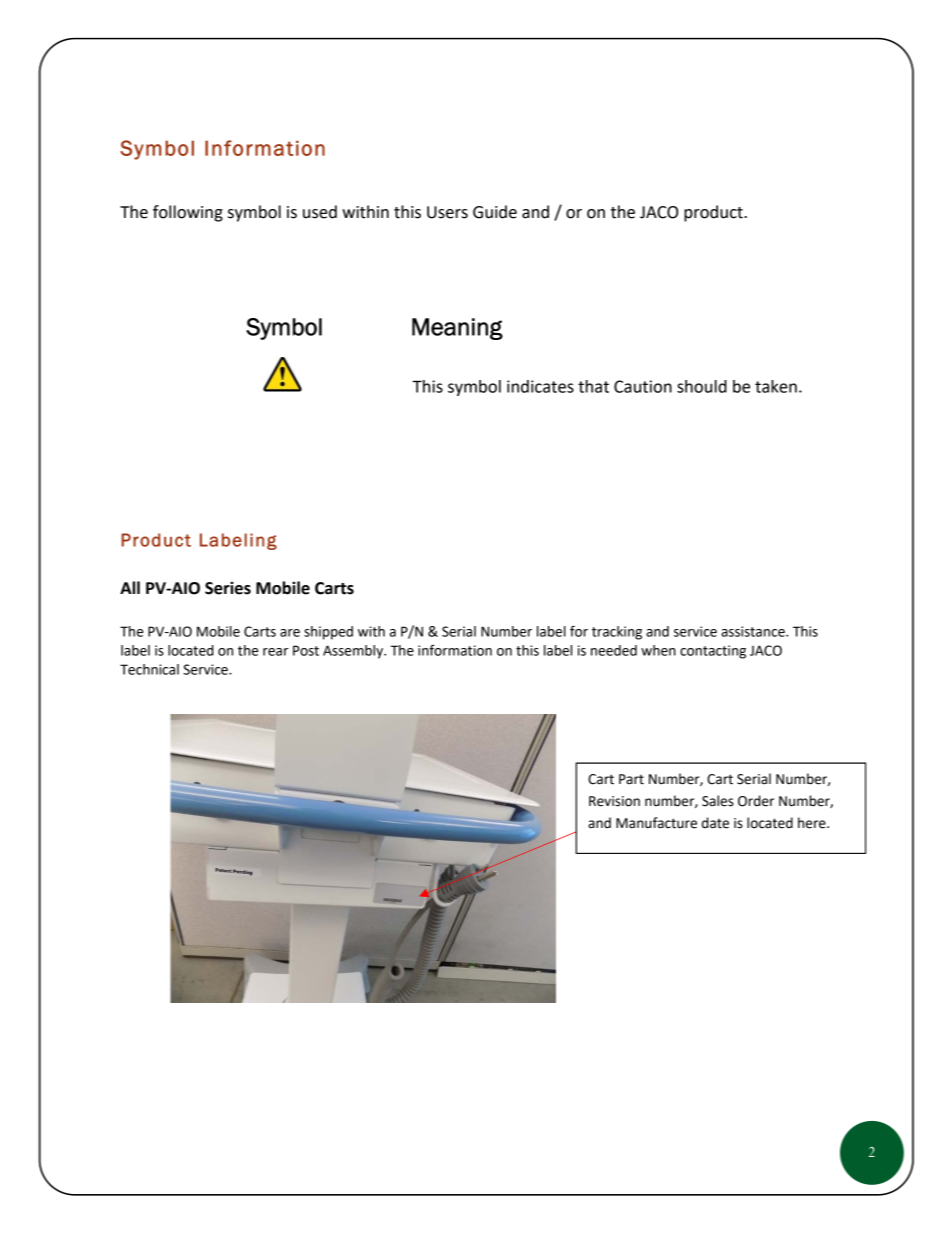 This document has height=1233, width=952. I want to click on Meaning, so click(457, 329).
